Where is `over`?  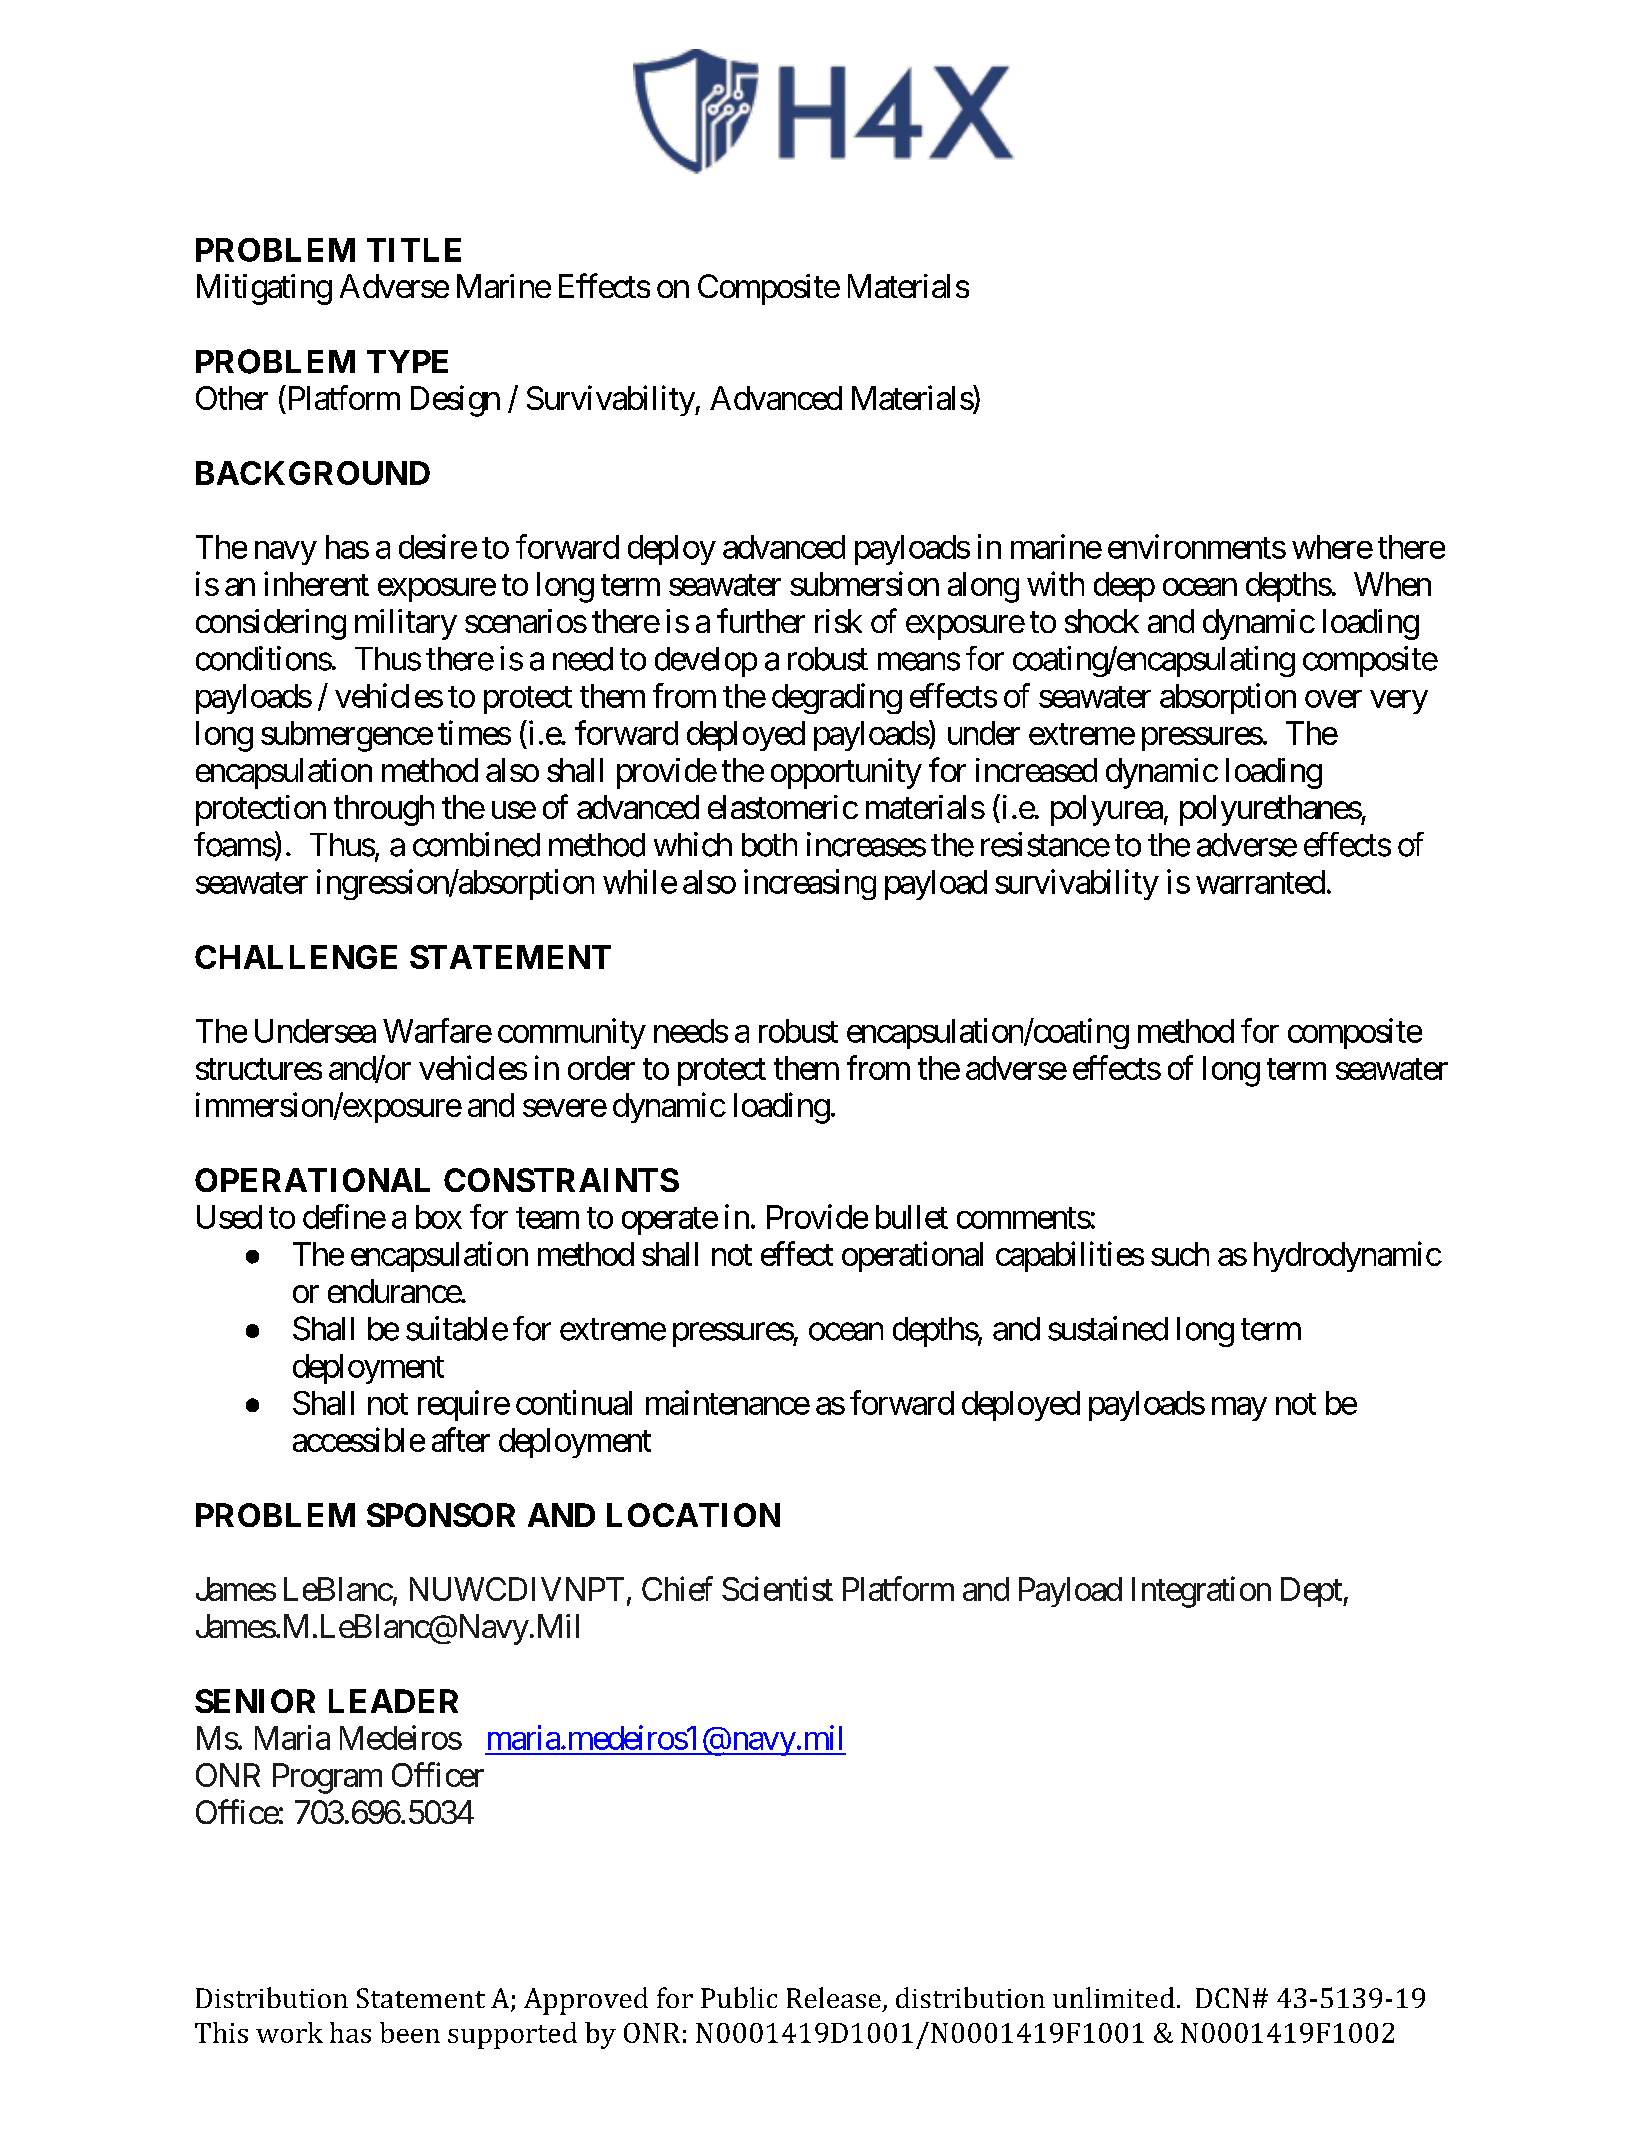 over is located at coordinates (1333, 699).
